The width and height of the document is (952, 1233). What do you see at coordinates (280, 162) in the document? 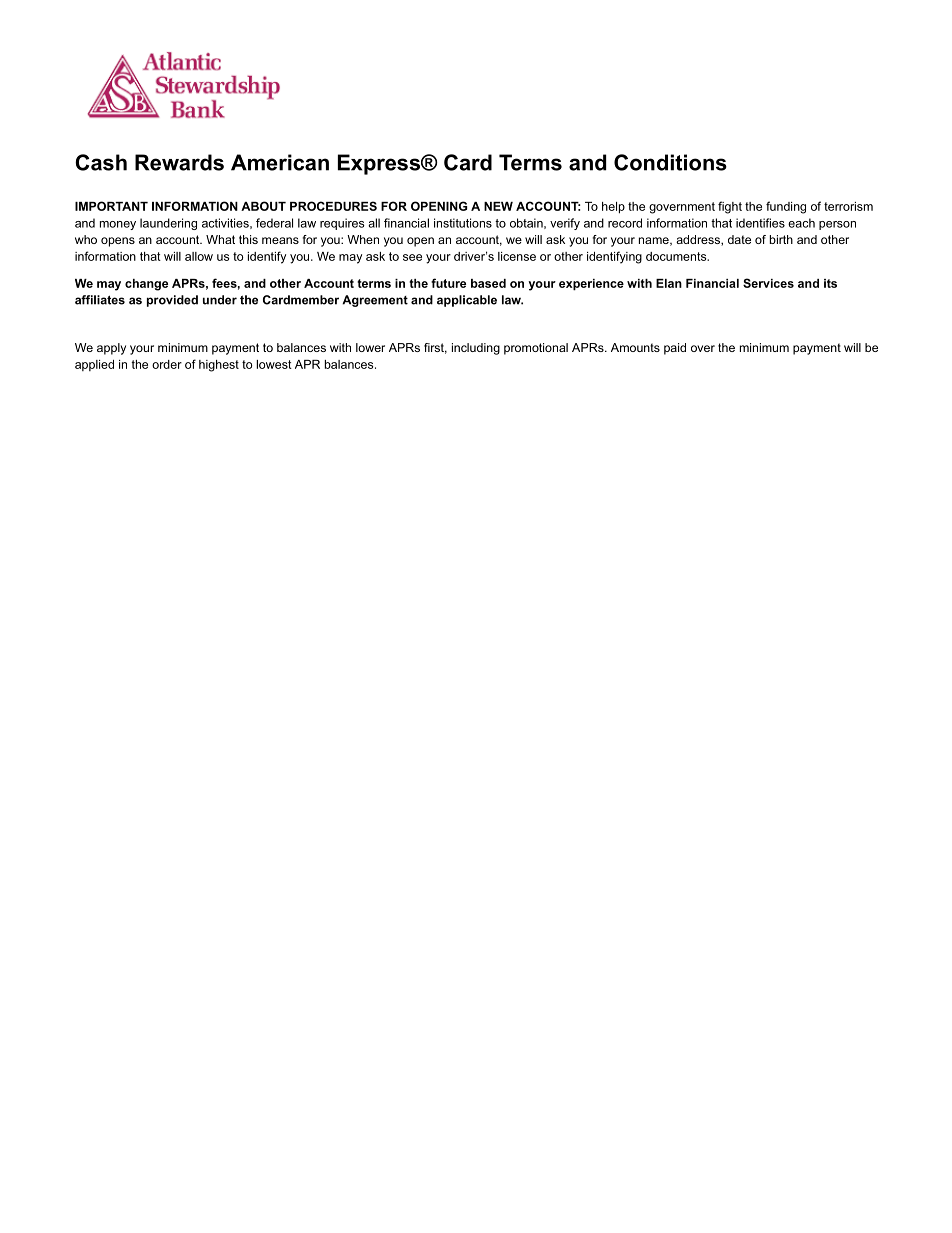
I see `American` at bounding box center [280, 162].
